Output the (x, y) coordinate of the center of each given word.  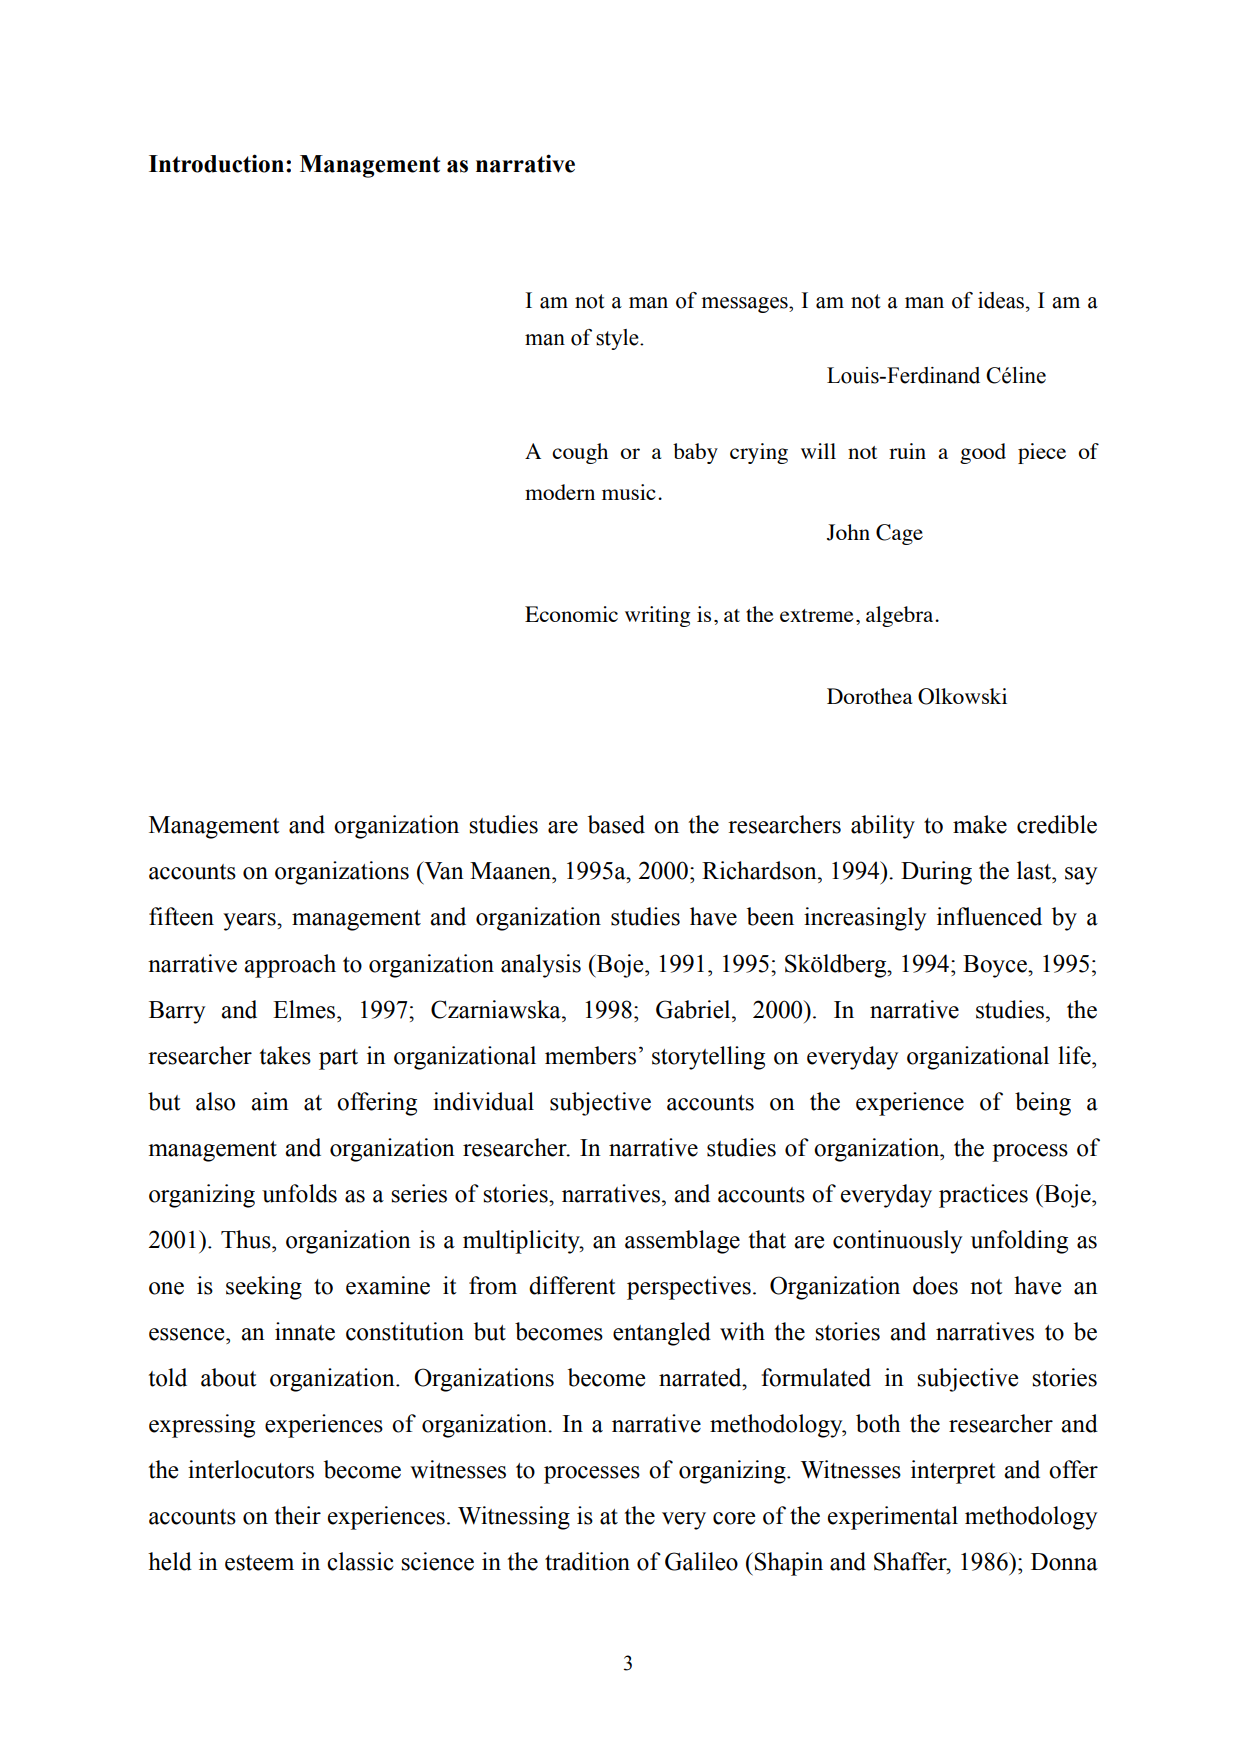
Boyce (996, 966)
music (629, 492)
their (297, 1515)
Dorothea (869, 696)
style (618, 339)
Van (443, 870)
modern (560, 492)
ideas (1002, 300)
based (616, 824)
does (935, 1285)
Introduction (216, 163)
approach (290, 966)
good (983, 453)
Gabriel (694, 1009)
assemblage (682, 1242)
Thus (247, 1239)
